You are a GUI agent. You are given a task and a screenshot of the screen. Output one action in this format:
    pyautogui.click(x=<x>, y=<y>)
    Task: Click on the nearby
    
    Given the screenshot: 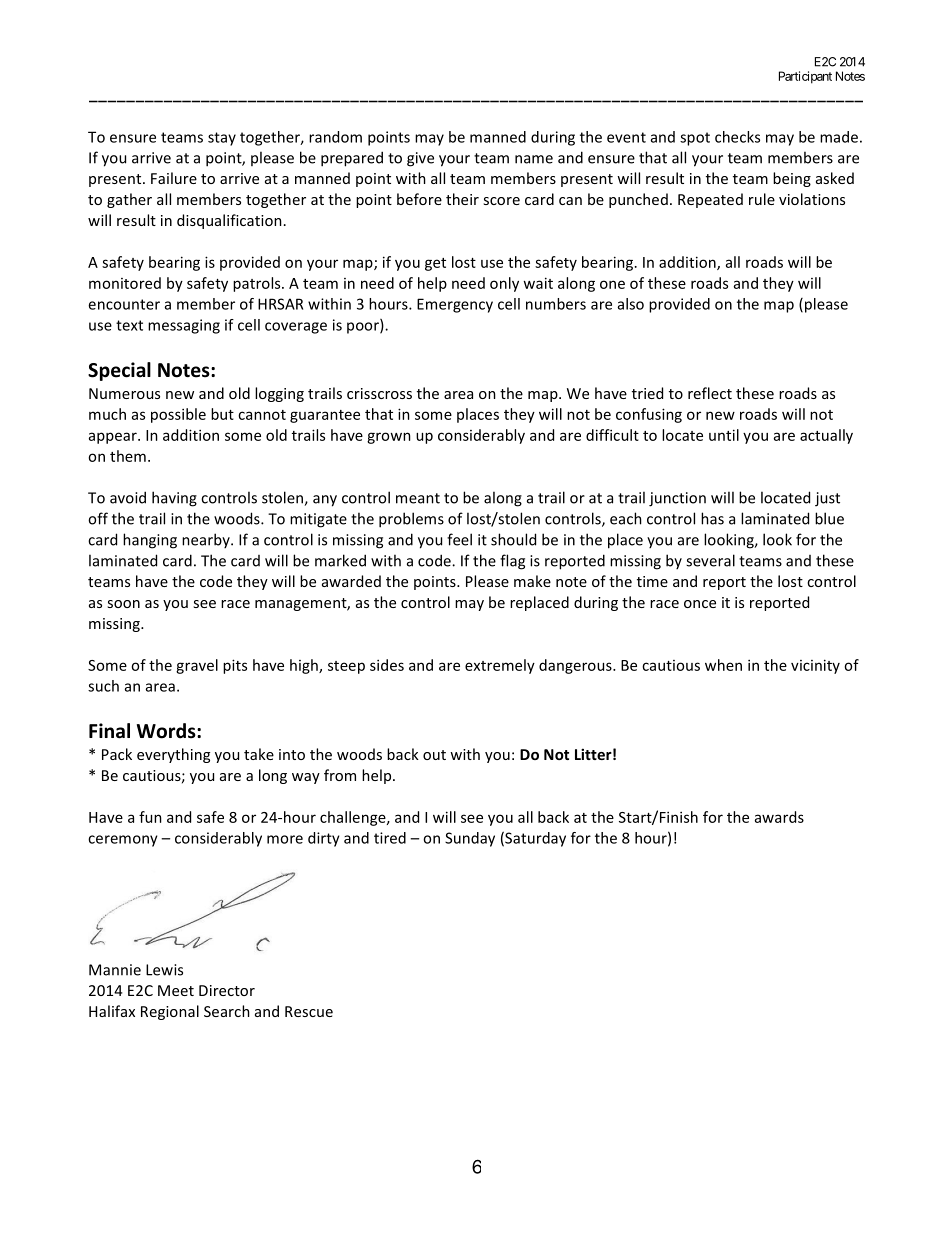 What is the action you would take?
    pyautogui.click(x=207, y=540)
